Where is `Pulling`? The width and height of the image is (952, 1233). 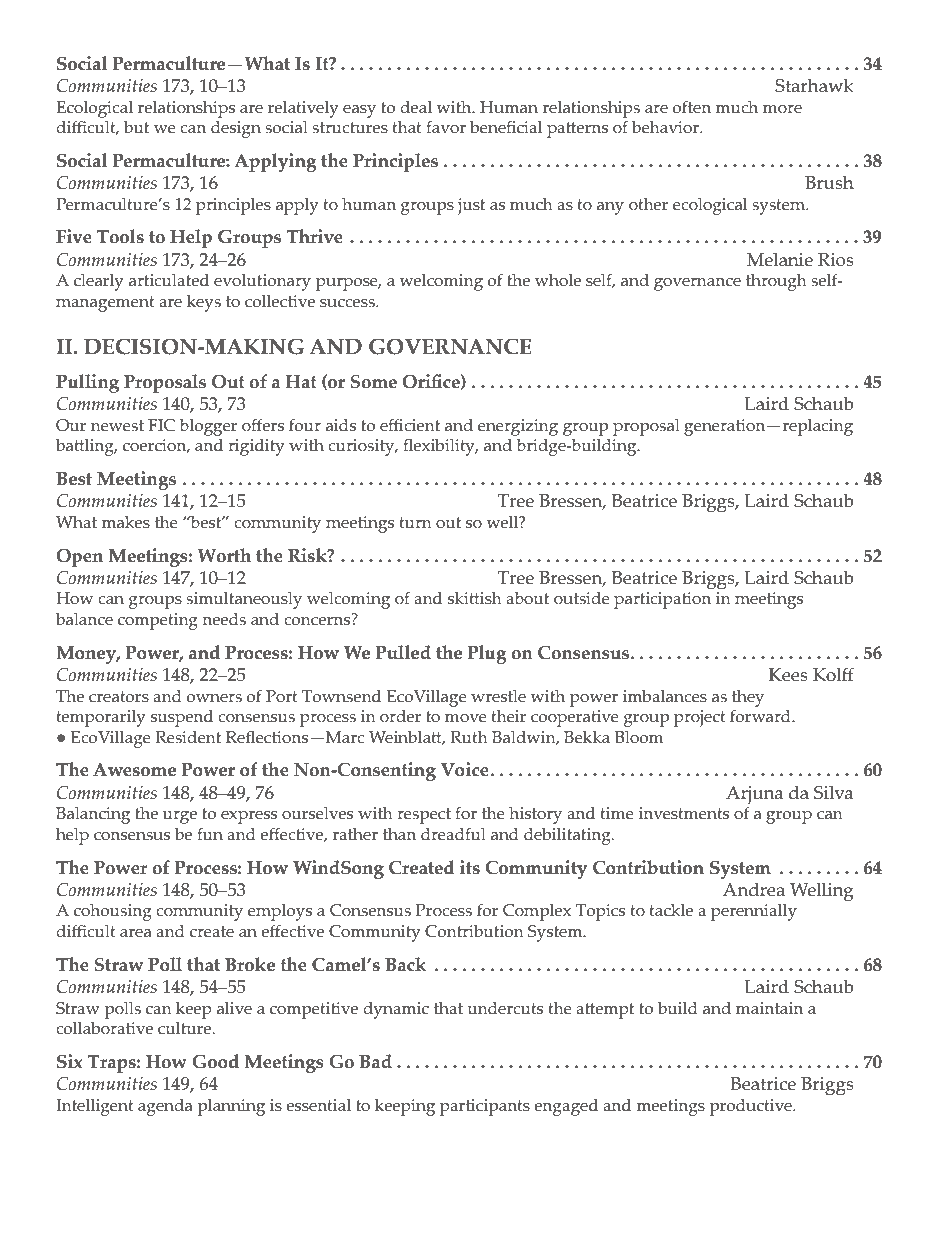 Pulling is located at coordinates (87, 383).
